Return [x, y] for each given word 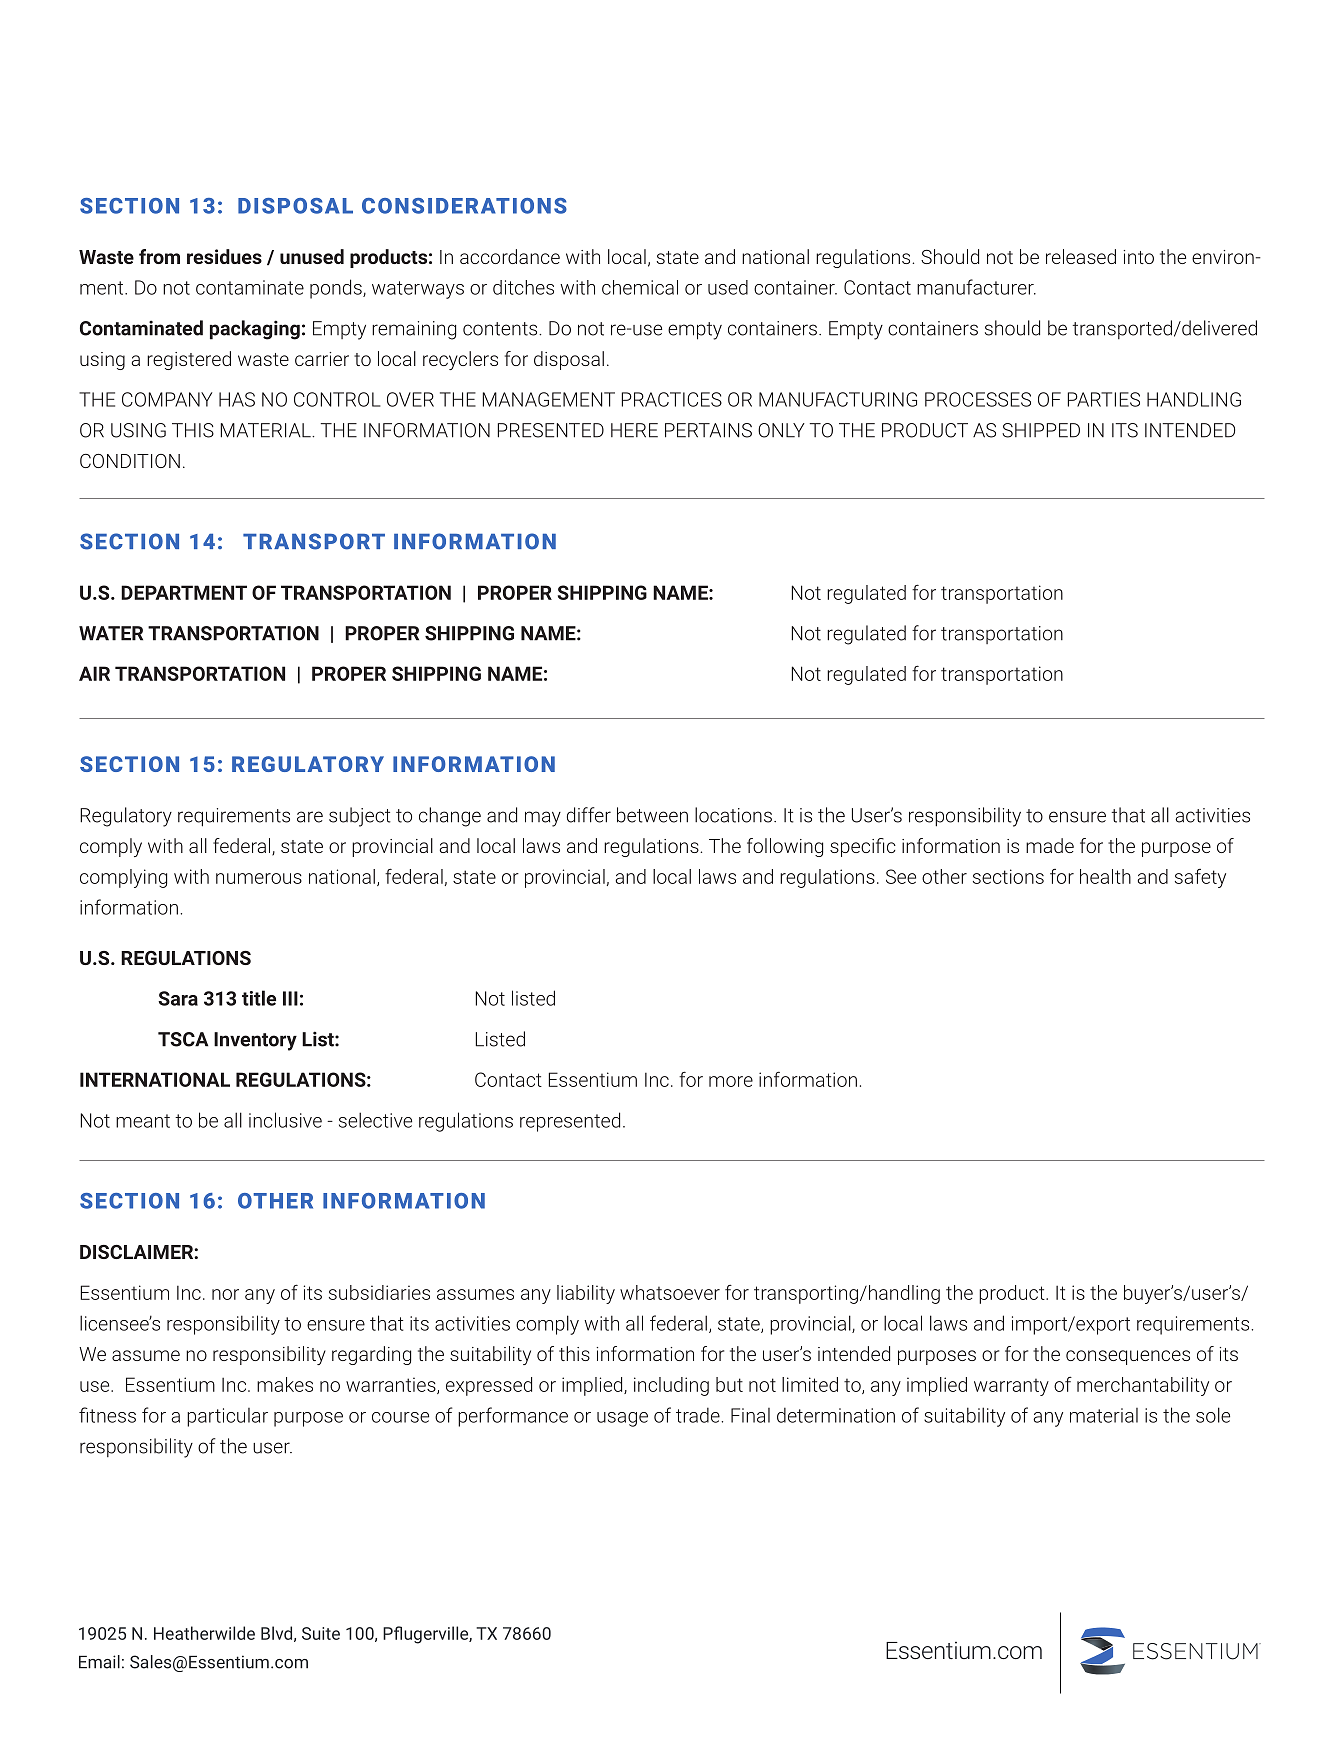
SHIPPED [1041, 430]
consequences [1128, 1357]
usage [622, 1419]
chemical [640, 287]
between [652, 815]
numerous [259, 878]
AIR [94, 673]
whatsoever [670, 1292]
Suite [321, 1633]
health [1105, 876]
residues [224, 256]
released [1081, 256]
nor [225, 1294]
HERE [634, 430]
